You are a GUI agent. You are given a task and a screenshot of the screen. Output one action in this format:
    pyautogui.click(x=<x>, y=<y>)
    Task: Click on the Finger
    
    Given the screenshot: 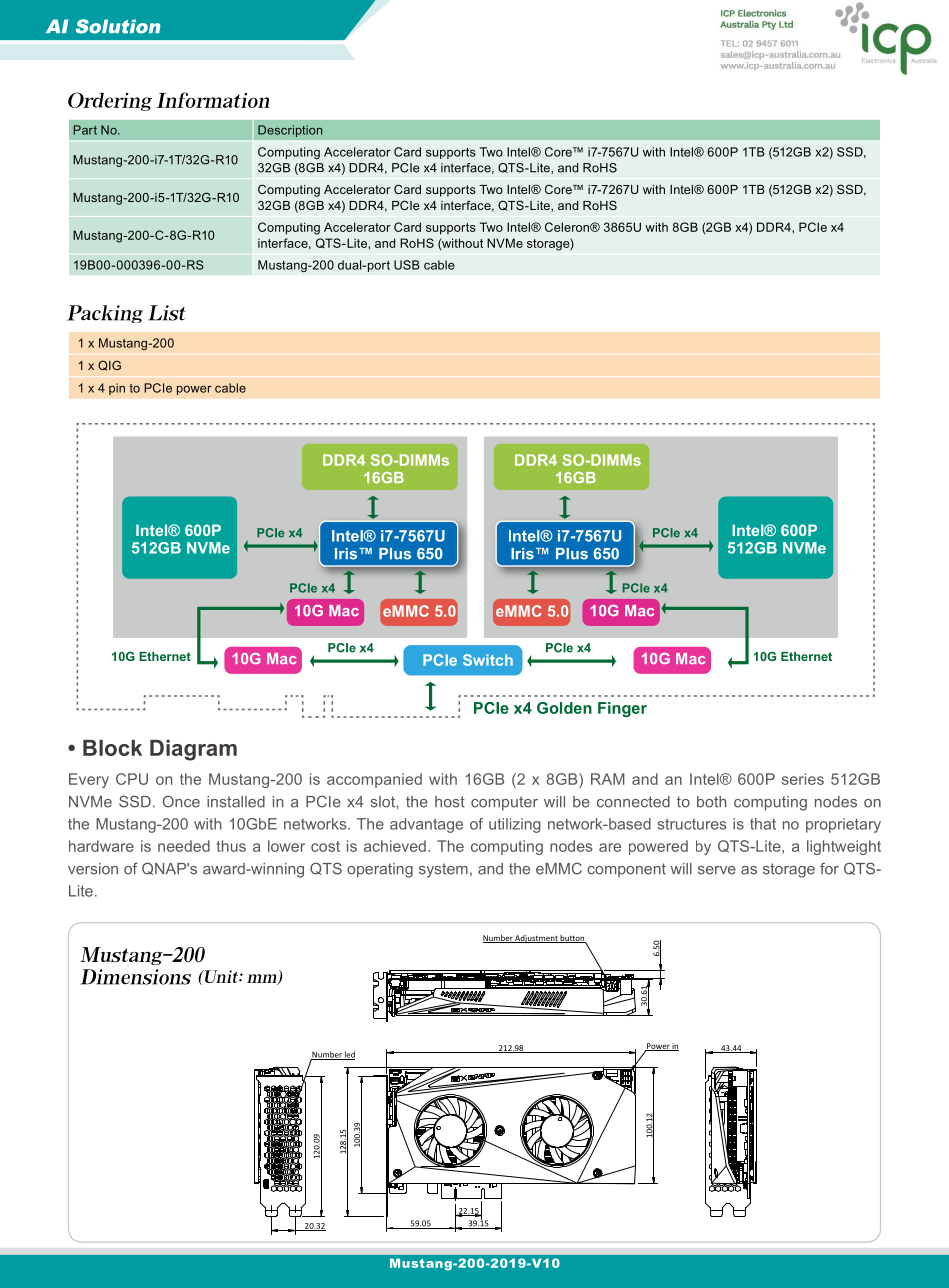 What is the action you would take?
    pyautogui.click(x=622, y=709)
